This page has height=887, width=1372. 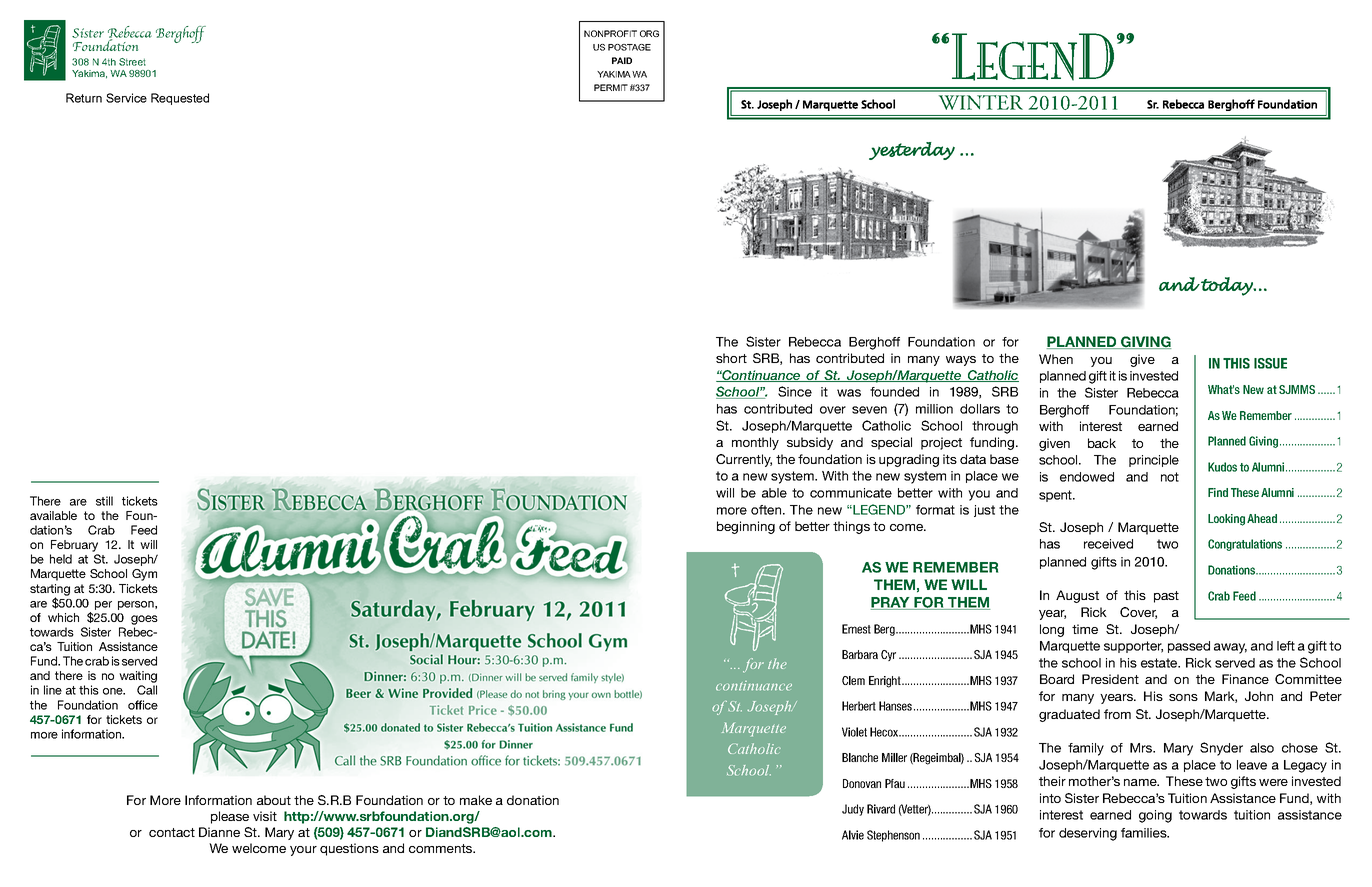 What do you see at coordinates (180, 99) in the page?
I see `Requested` at bounding box center [180, 99].
